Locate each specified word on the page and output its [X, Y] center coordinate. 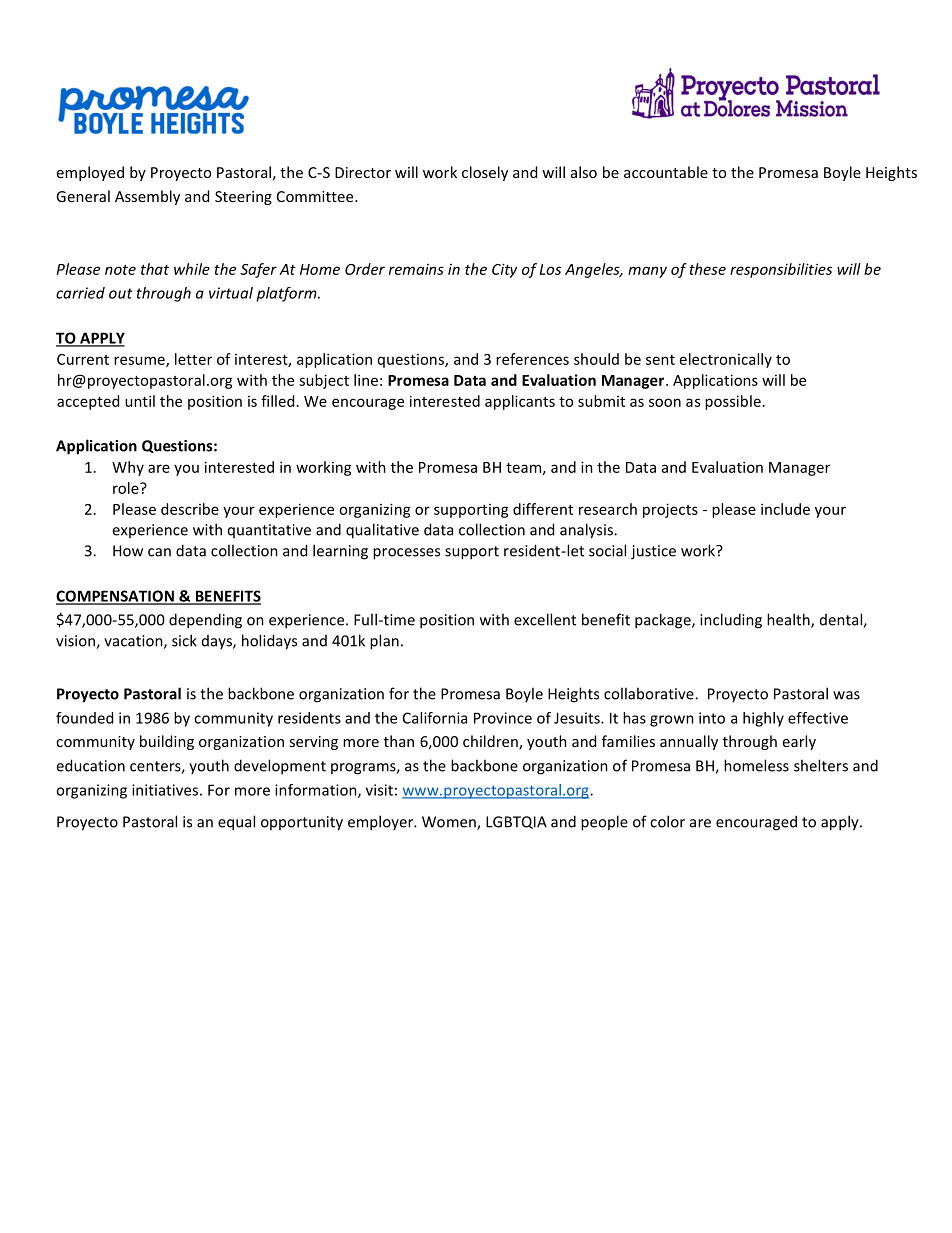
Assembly [147, 197]
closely [485, 173]
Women [450, 823]
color [667, 821]
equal [236, 823]
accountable [666, 172]
